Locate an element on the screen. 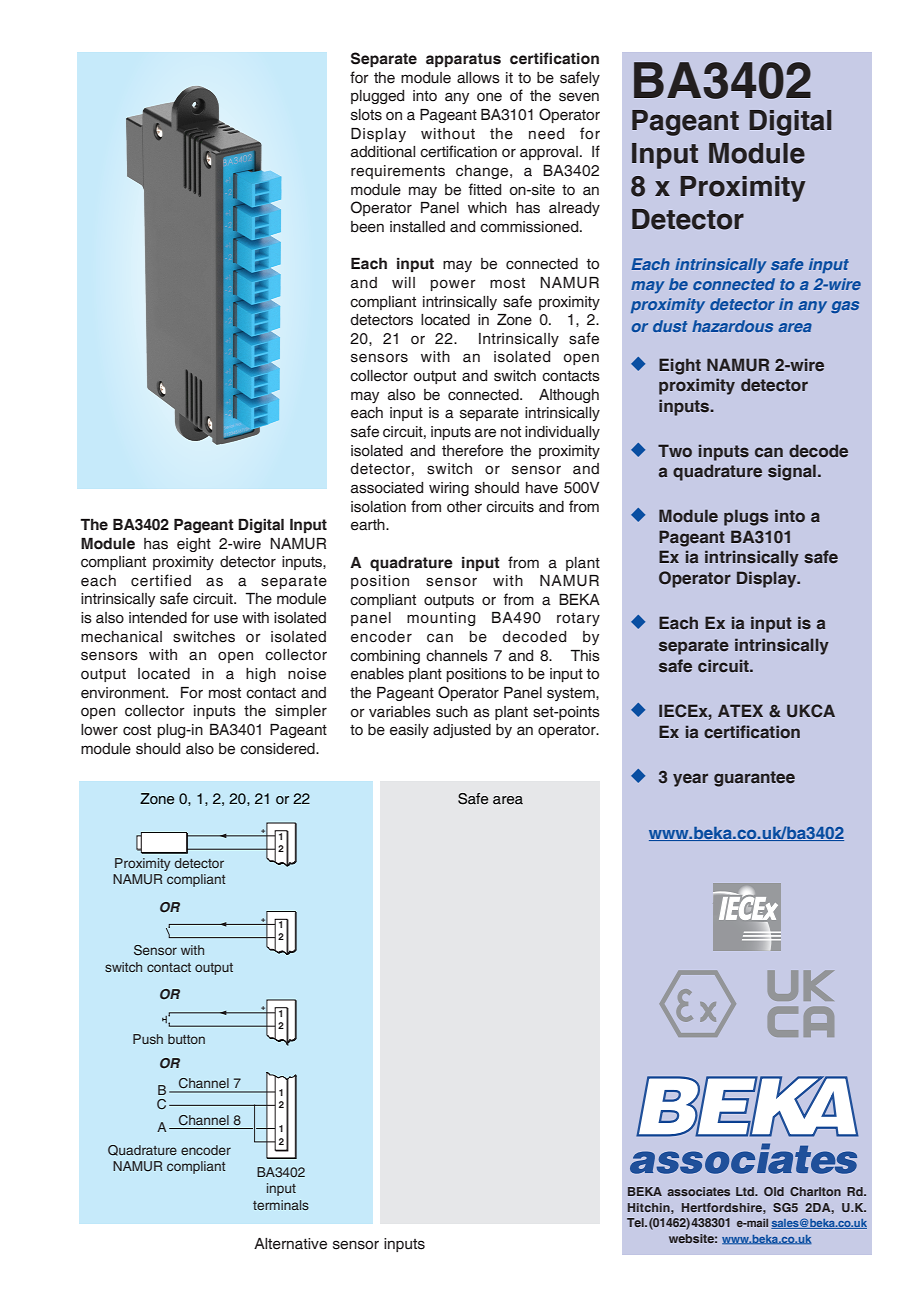 This screenshot has height=1308, width=924. guarantee is located at coordinates (754, 779).
